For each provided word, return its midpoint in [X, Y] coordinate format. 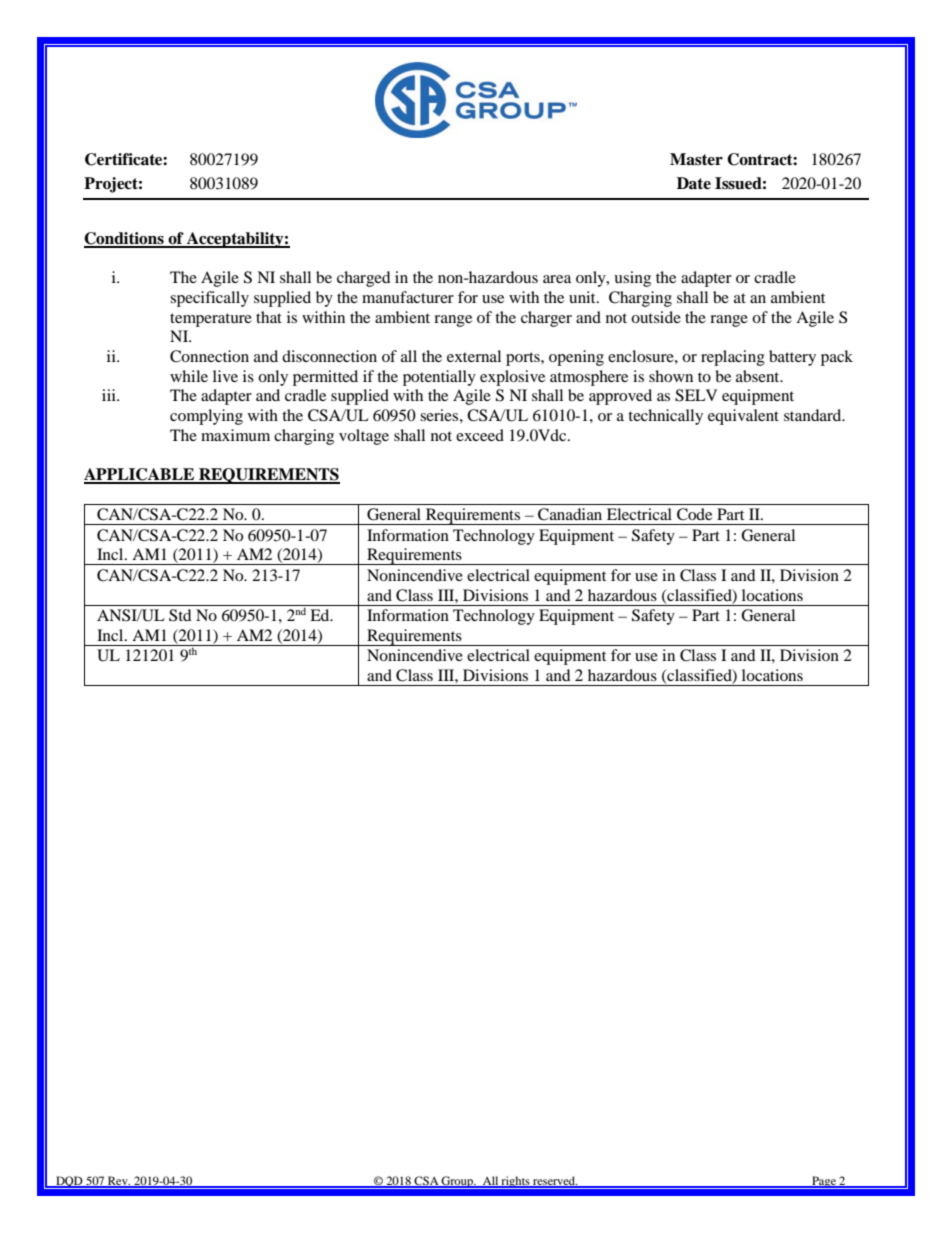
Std [180, 615]
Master [696, 159]
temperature [211, 320]
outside [656, 317]
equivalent [743, 417]
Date [694, 183]
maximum [235, 435]
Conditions [125, 239]
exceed [480, 435]
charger [546, 319]
